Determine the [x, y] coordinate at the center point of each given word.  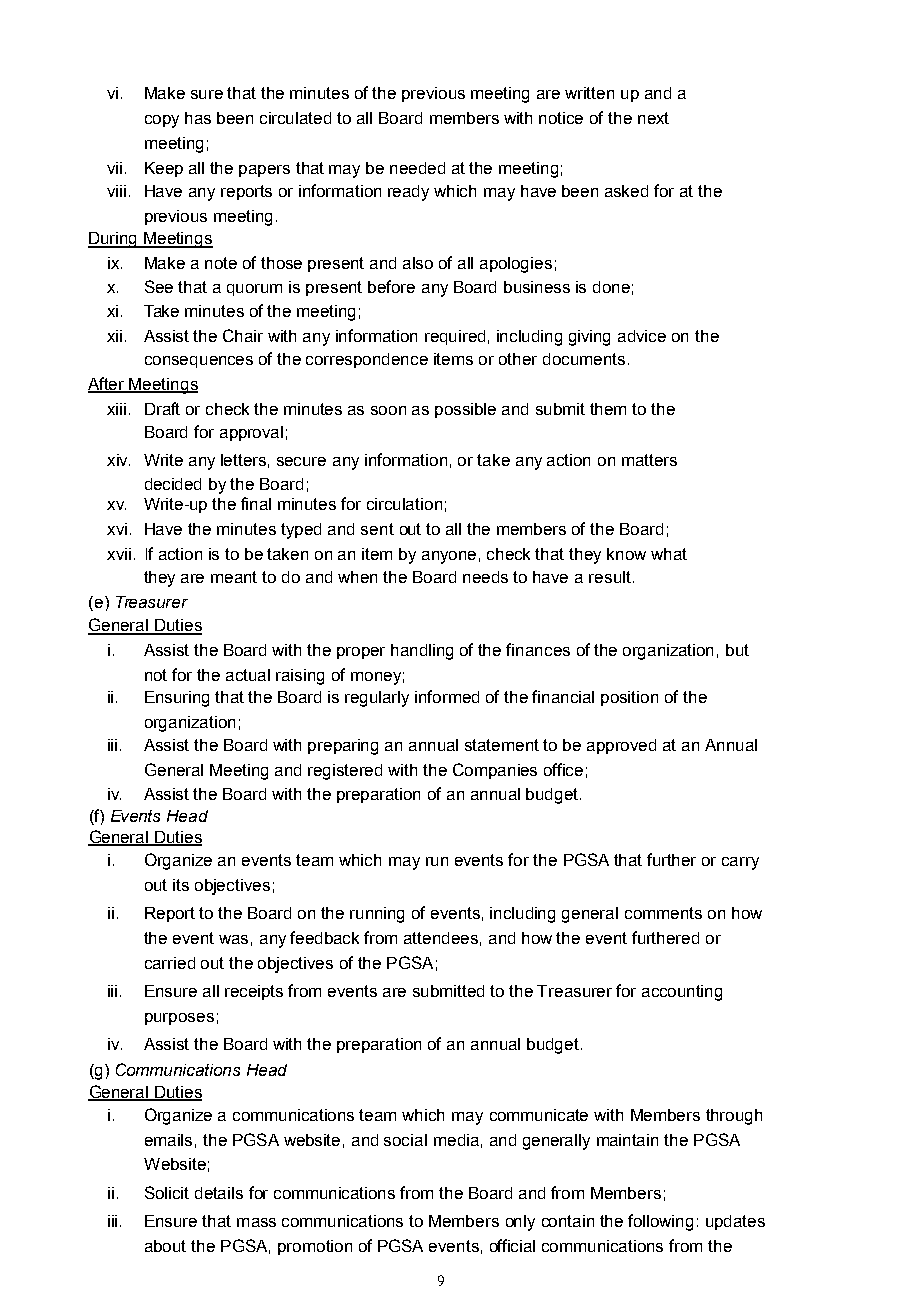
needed [417, 168]
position [629, 698]
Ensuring [177, 699]
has [198, 118]
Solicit [167, 1192]
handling [422, 652]
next [653, 118]
